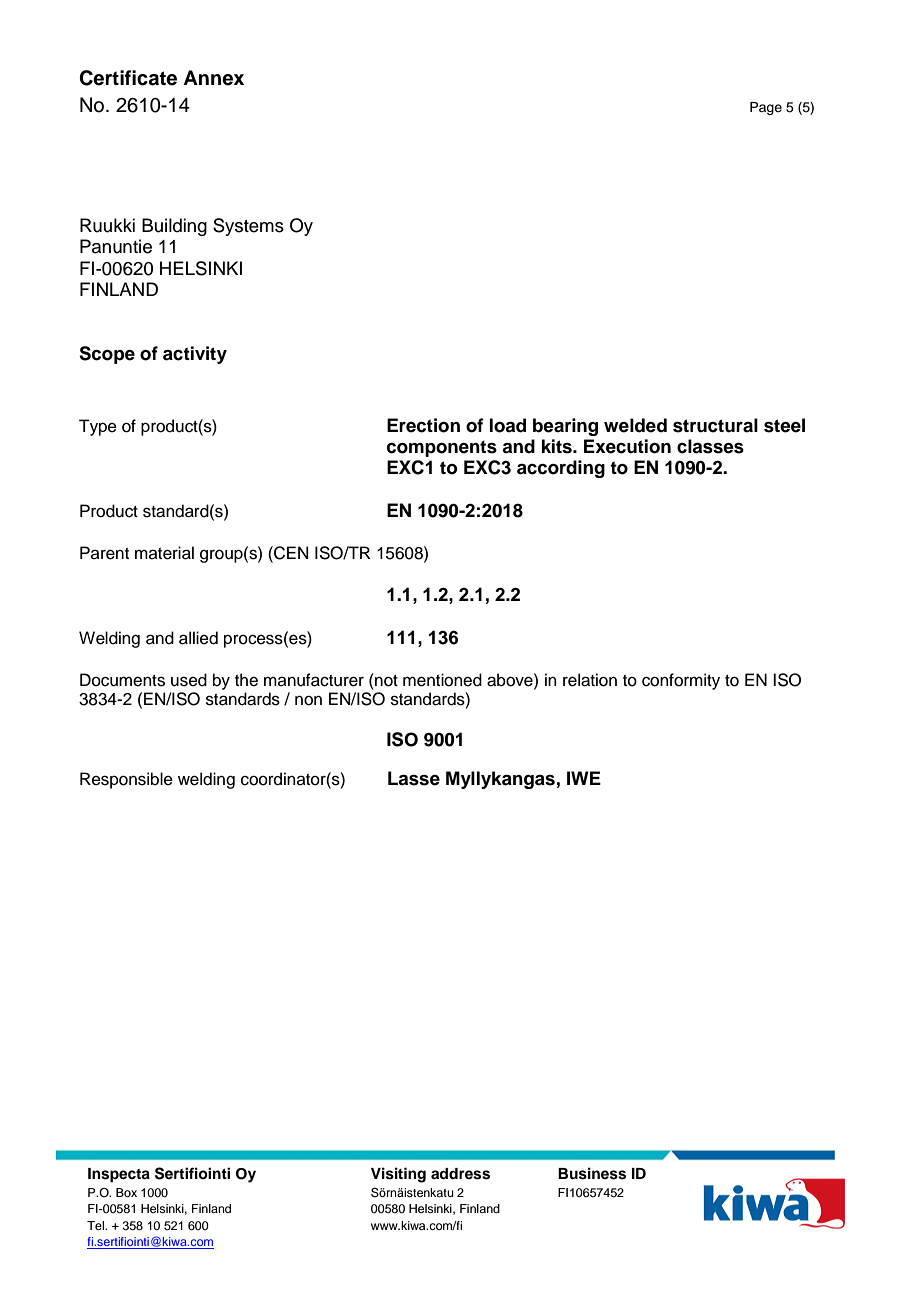  Describe the element at coordinates (681, 681) in the page. I see `conformity` at that location.
